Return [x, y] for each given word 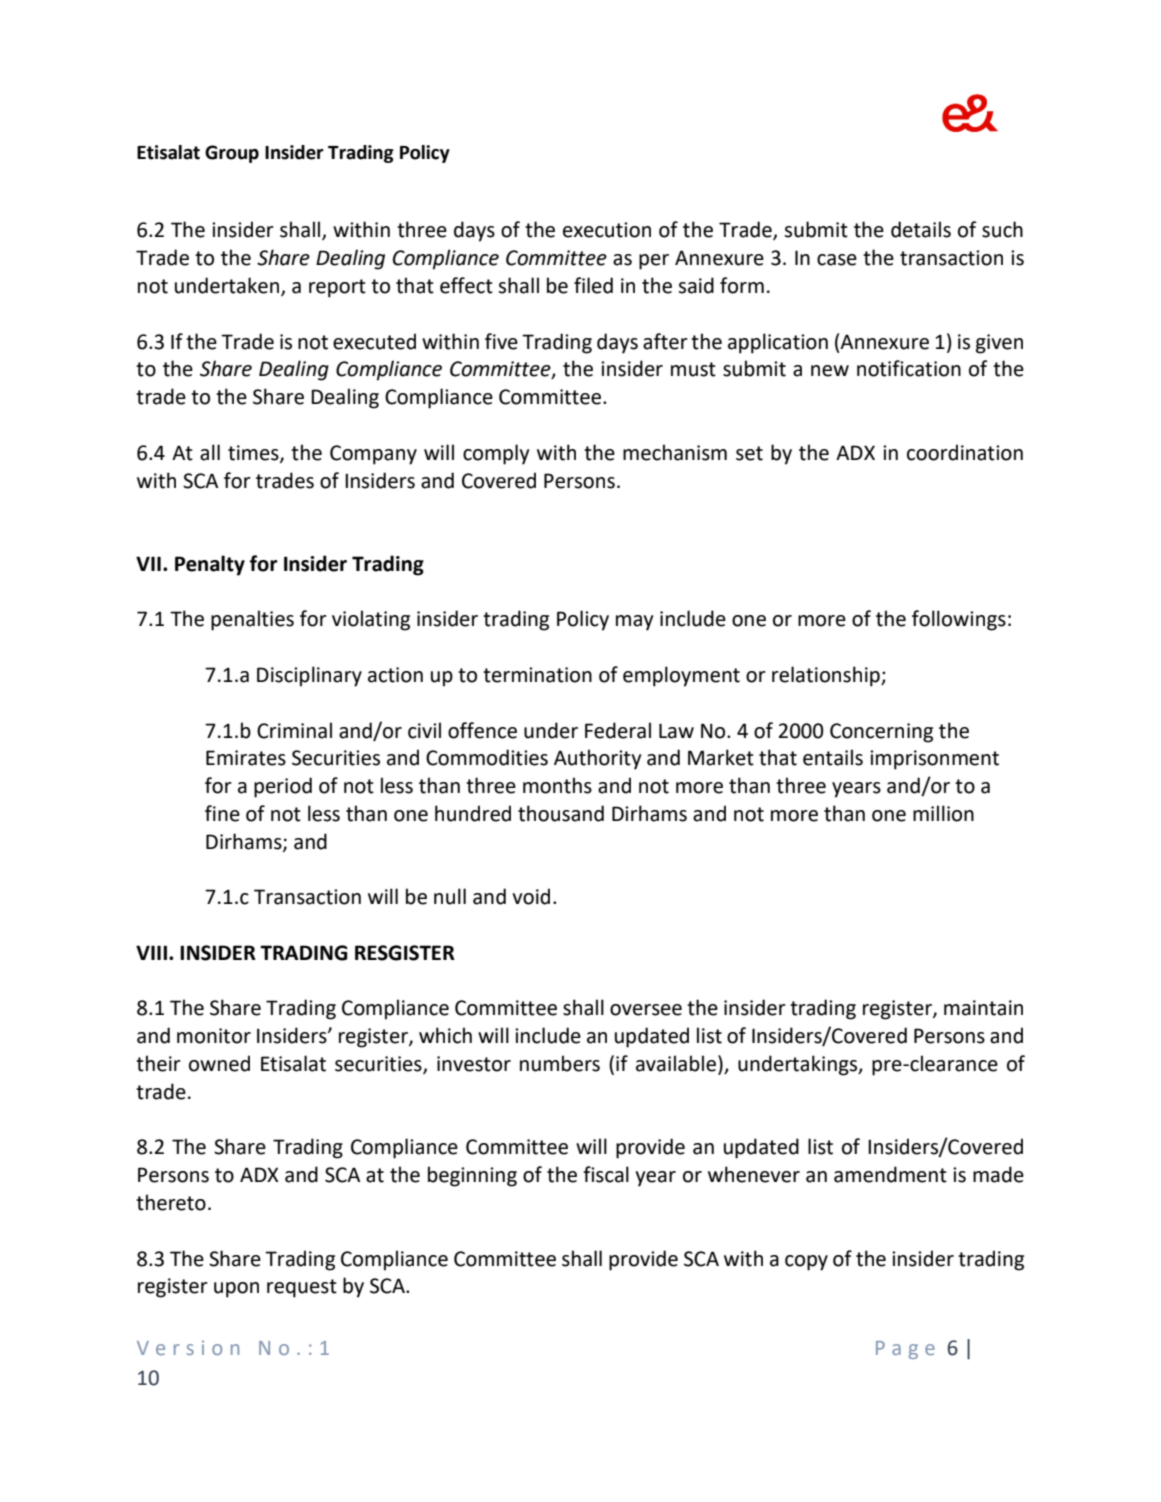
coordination [965, 452]
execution [607, 230]
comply [496, 454]
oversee [646, 1010]
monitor [214, 1036]
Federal [618, 730]
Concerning [881, 733]
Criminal [294, 730]
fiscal [606, 1174]
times [254, 453]
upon [236, 1290]
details [921, 229]
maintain [983, 1008]
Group [232, 154]
